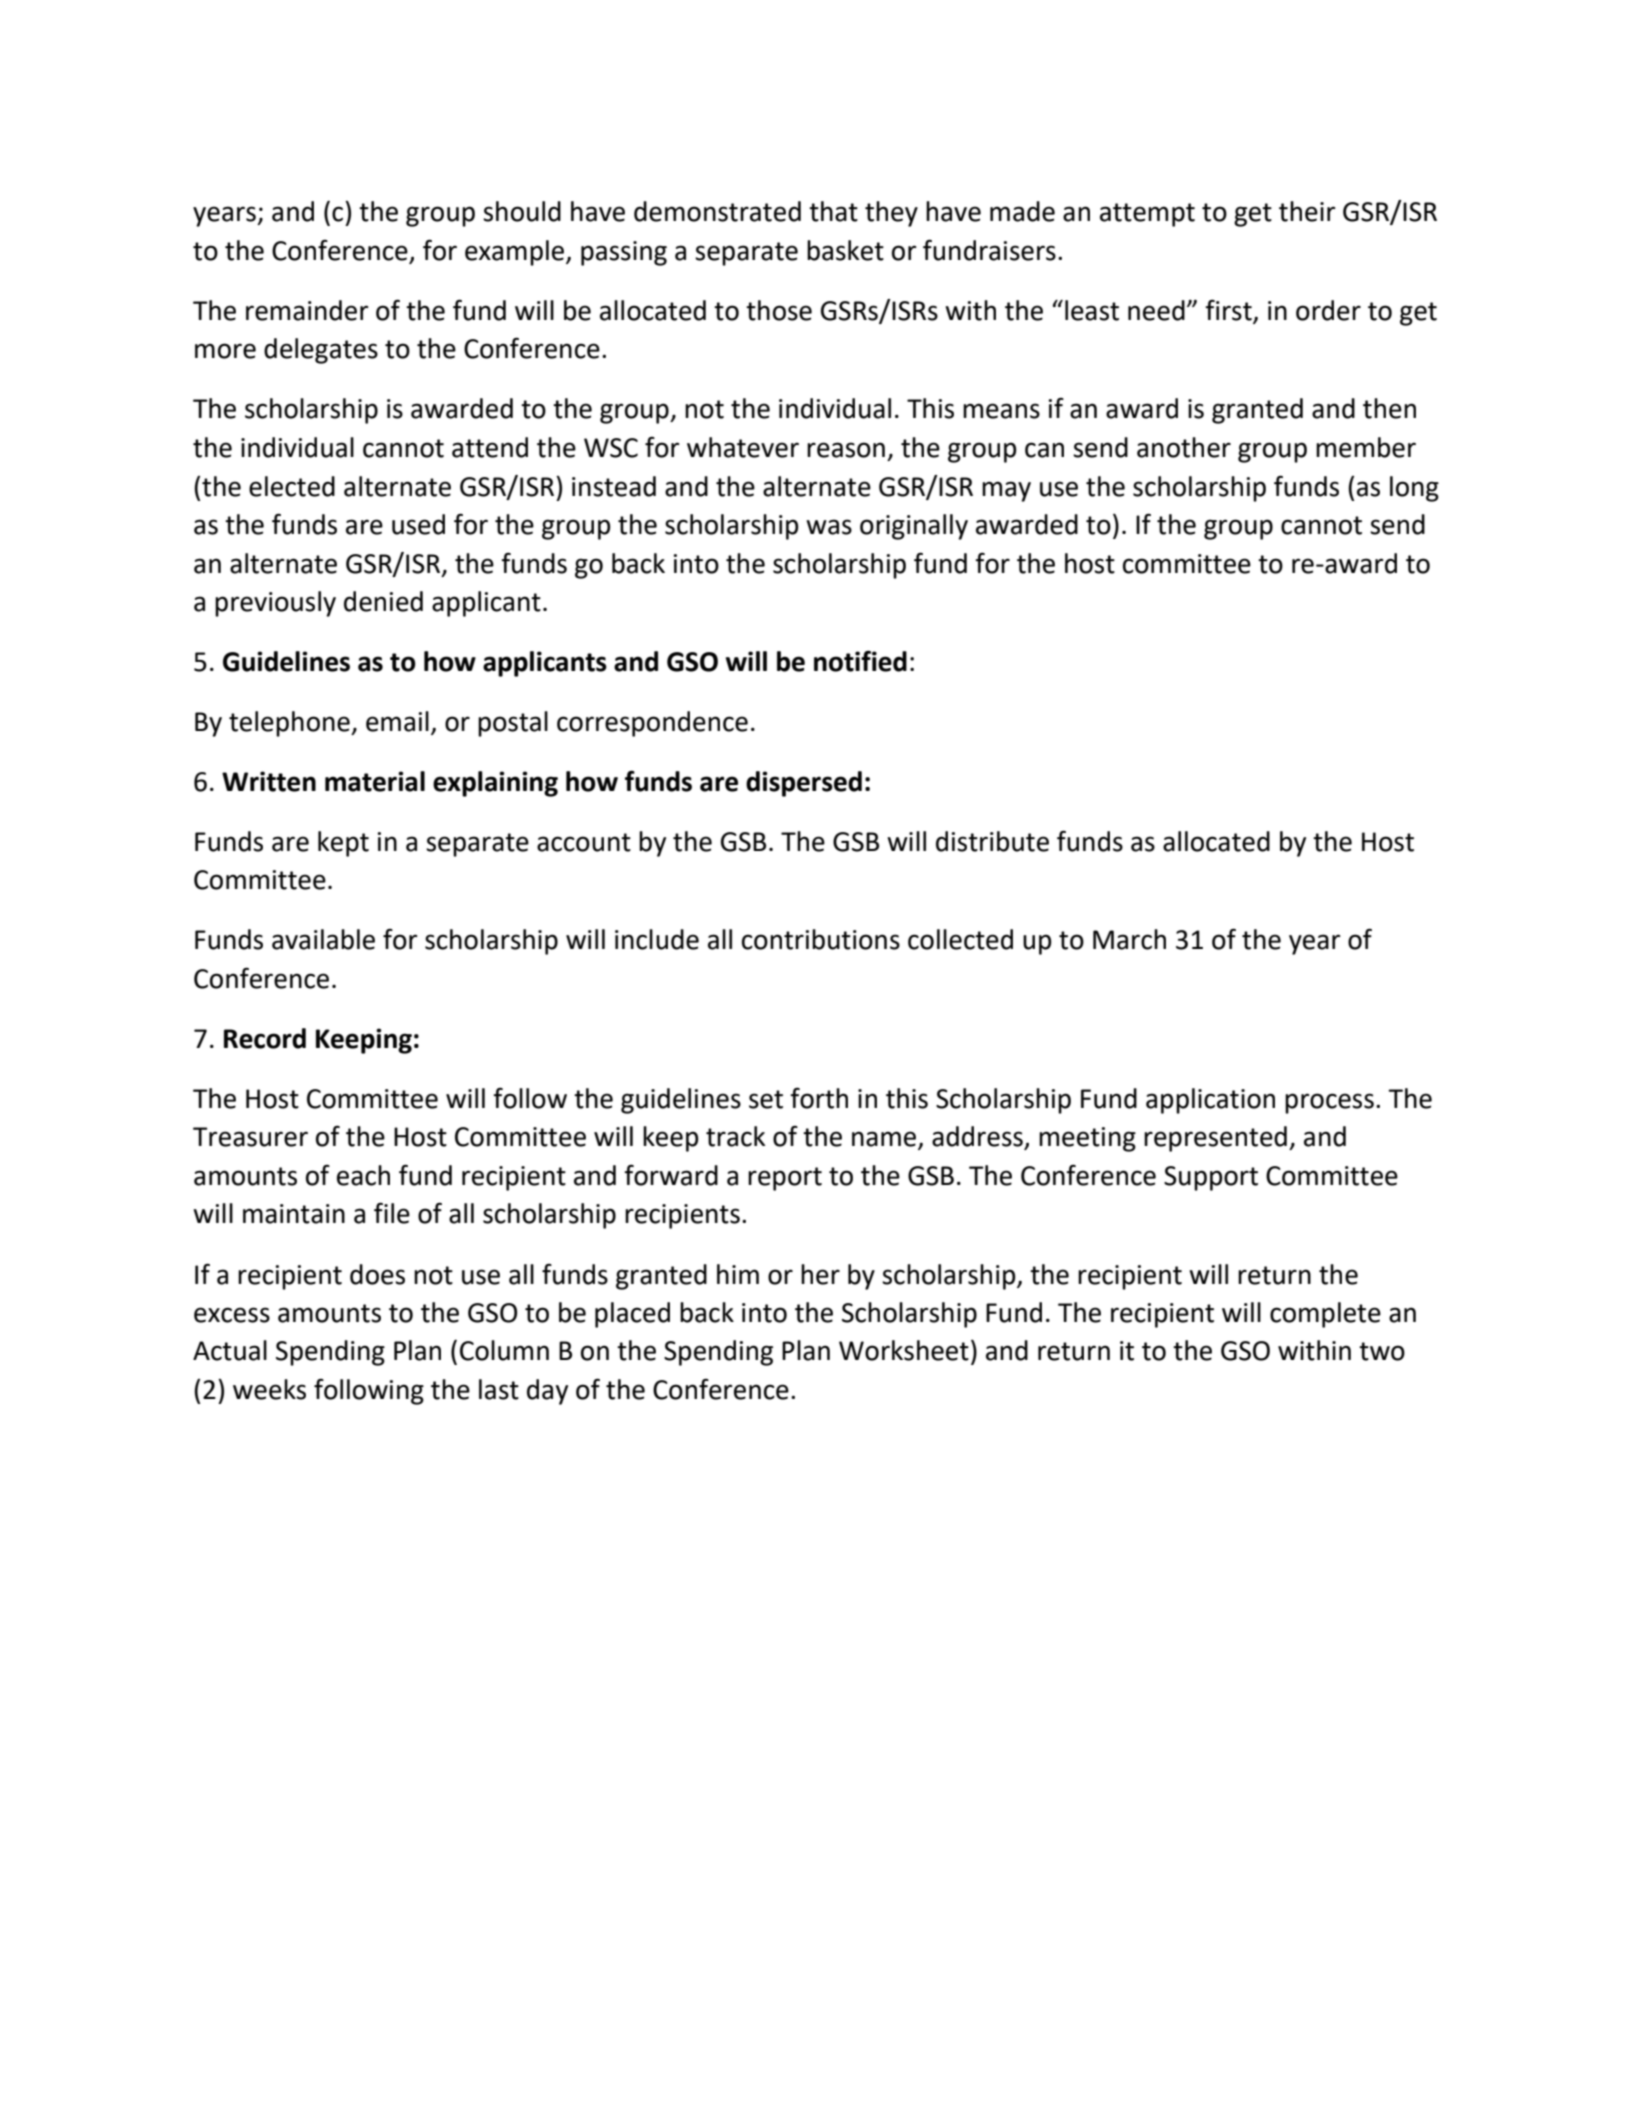 The image size is (1630, 2109). What do you see at coordinates (1307, 211) in the screenshot?
I see `their` at bounding box center [1307, 211].
